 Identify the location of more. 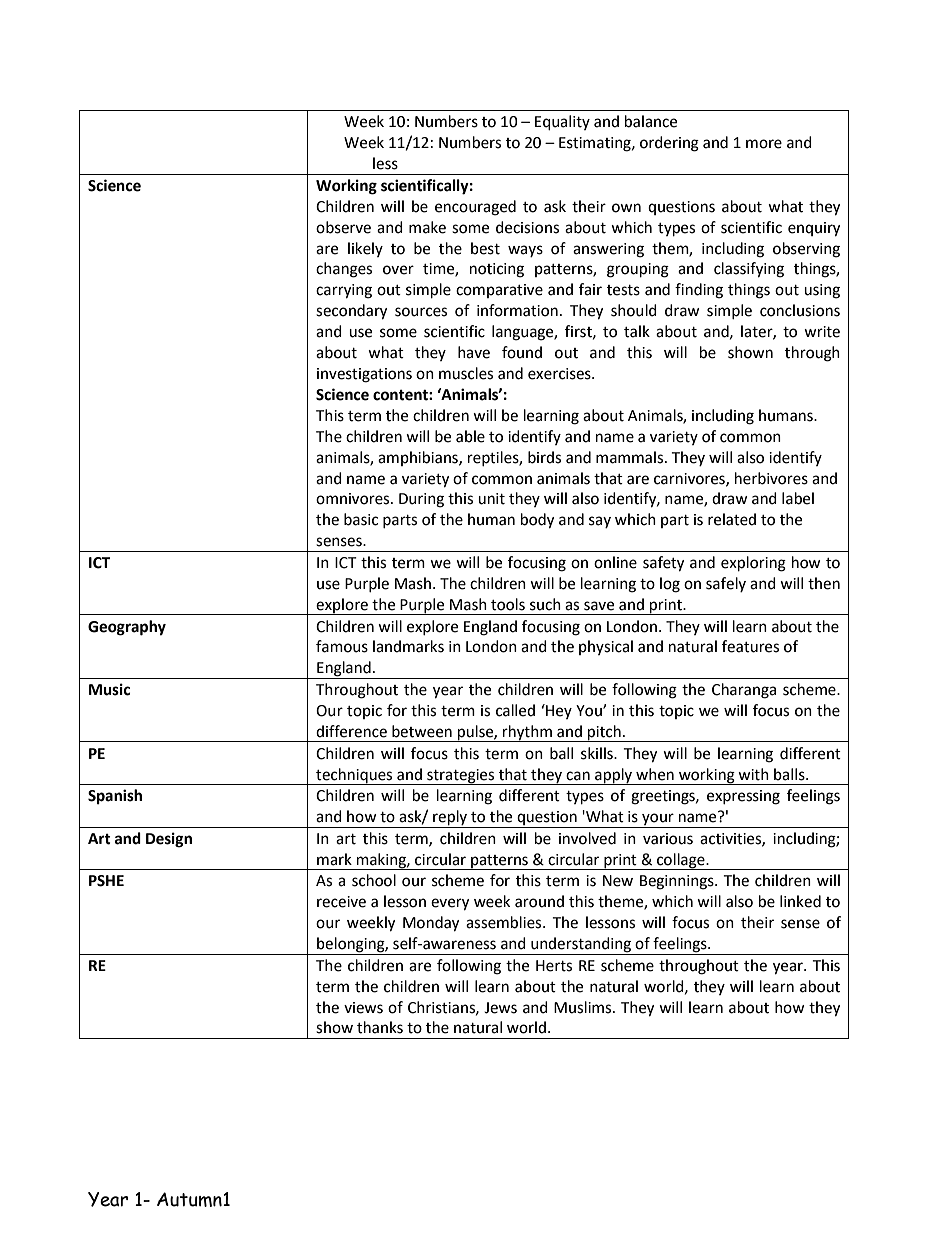
(764, 144).
